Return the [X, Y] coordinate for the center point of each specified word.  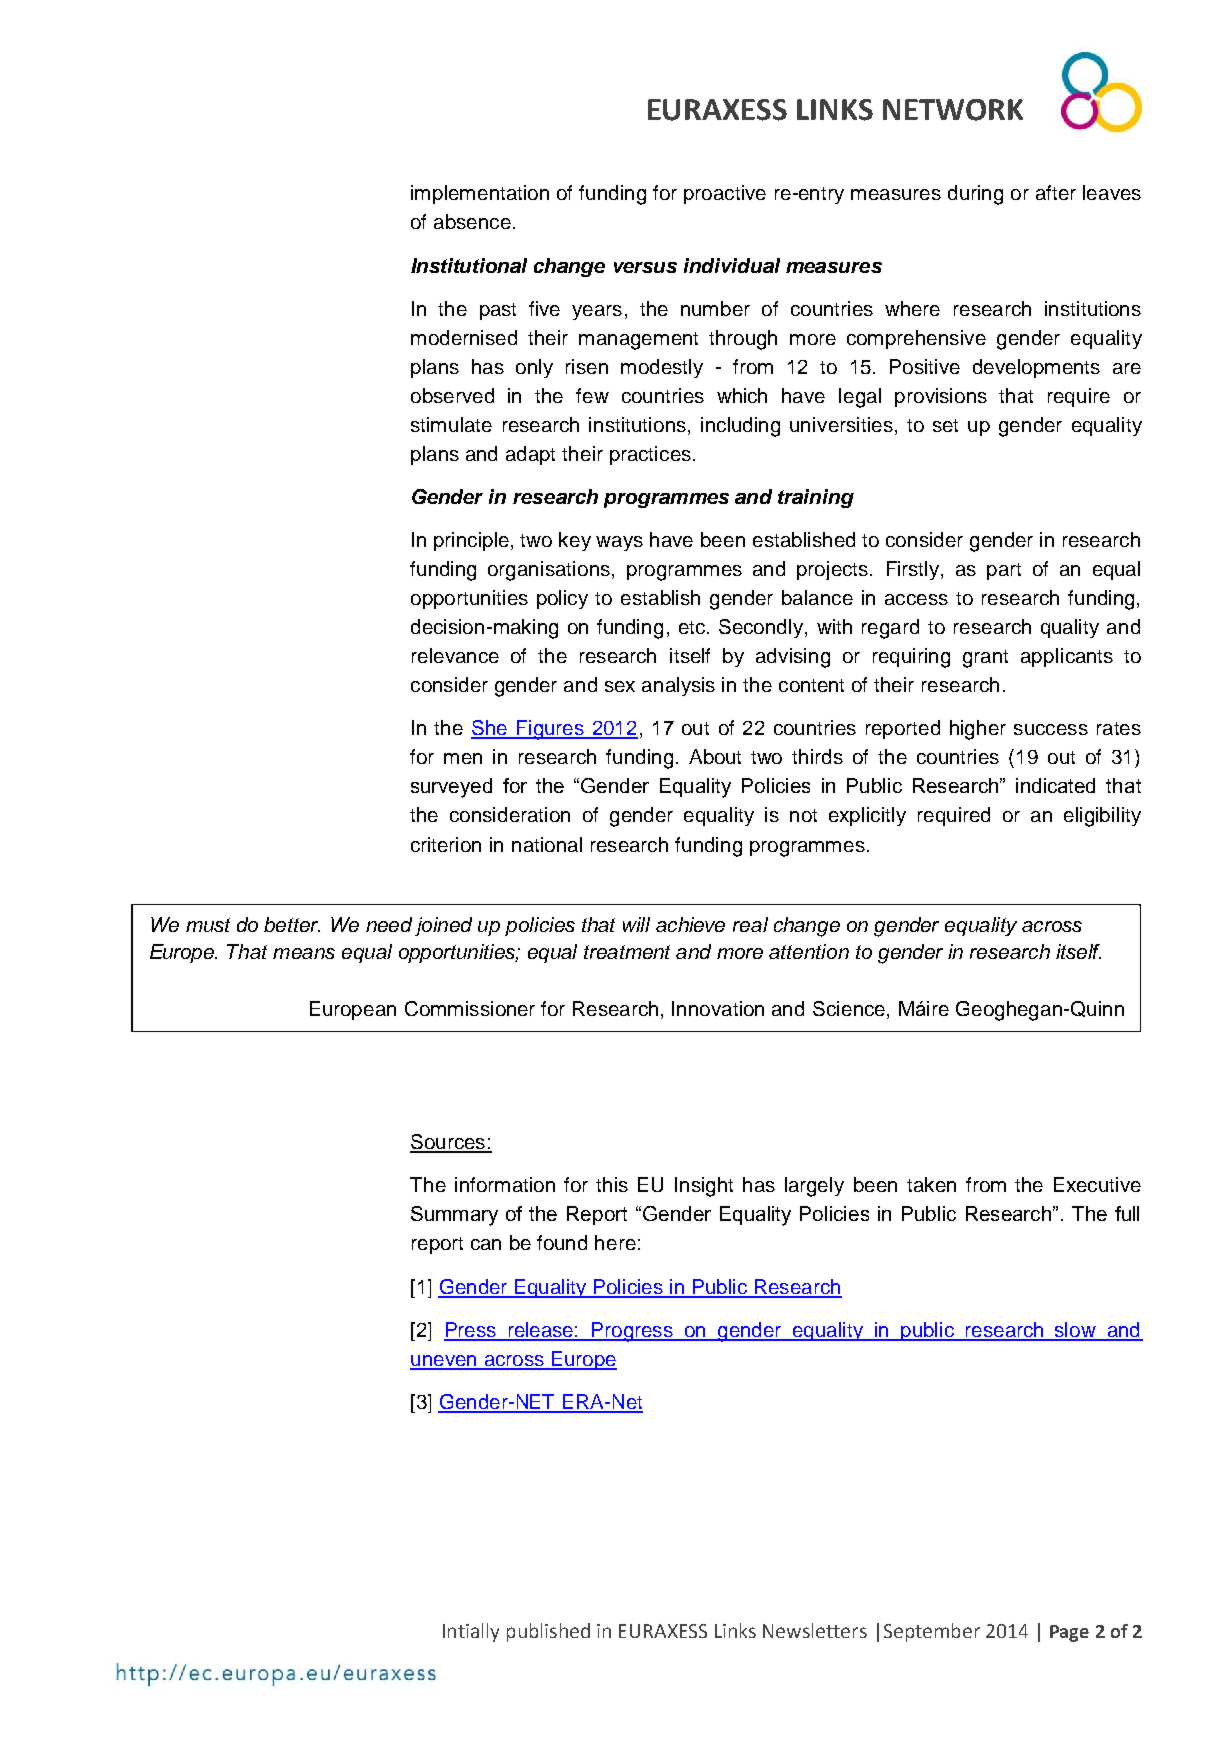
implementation [480, 194]
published [548, 1632]
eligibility [1102, 817]
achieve [690, 924]
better [292, 924]
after [1056, 192]
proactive [725, 194]
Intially [471, 1632]
